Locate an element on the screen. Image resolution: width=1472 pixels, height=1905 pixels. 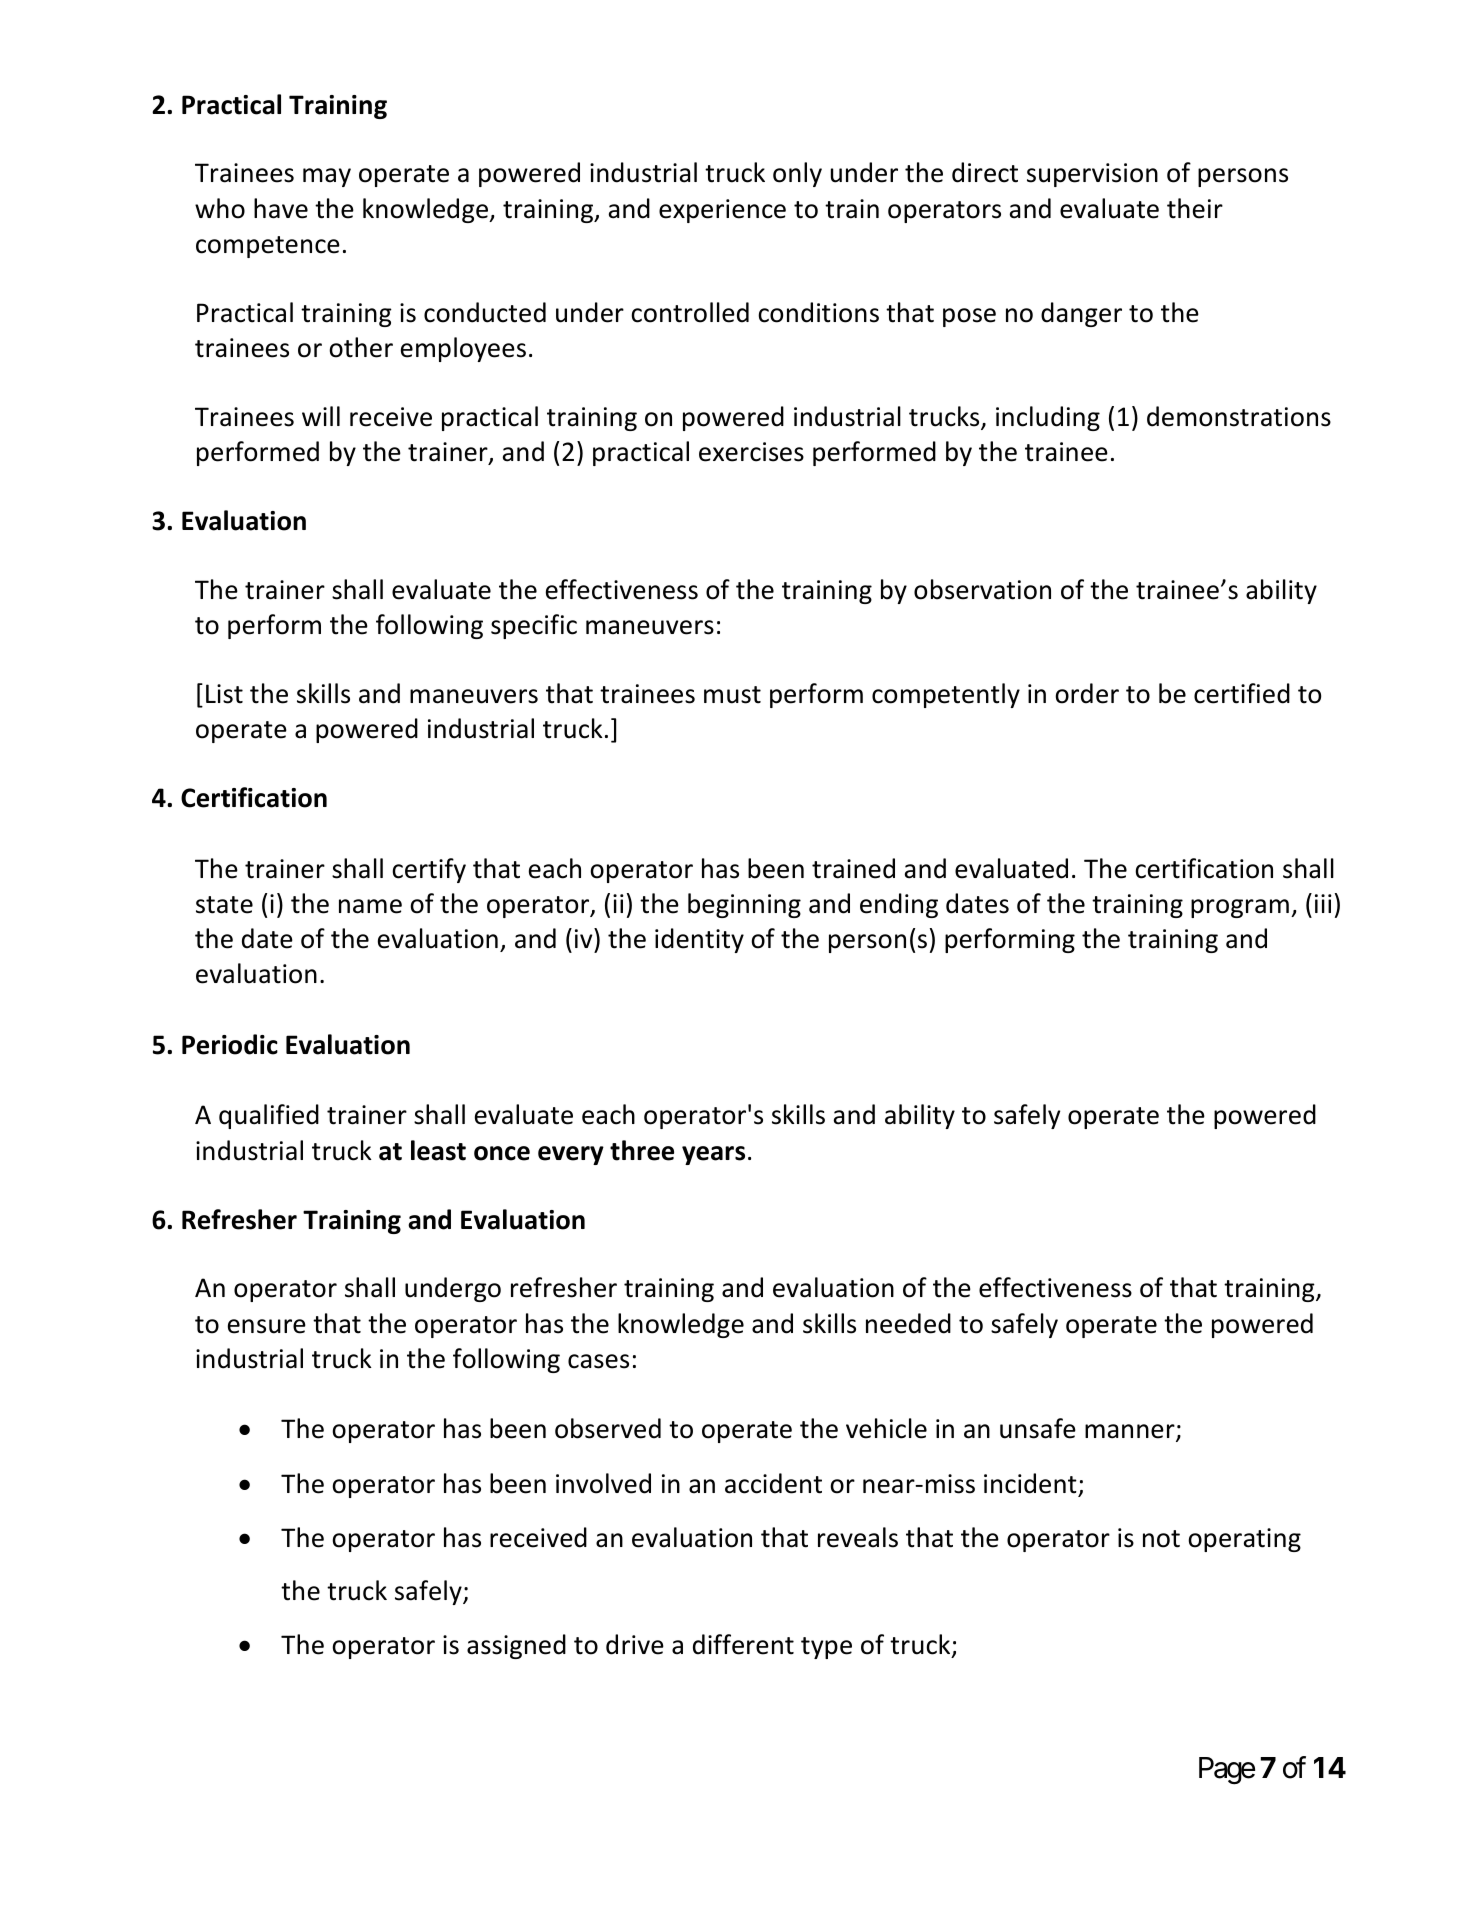
beginning is located at coordinates (744, 905).
